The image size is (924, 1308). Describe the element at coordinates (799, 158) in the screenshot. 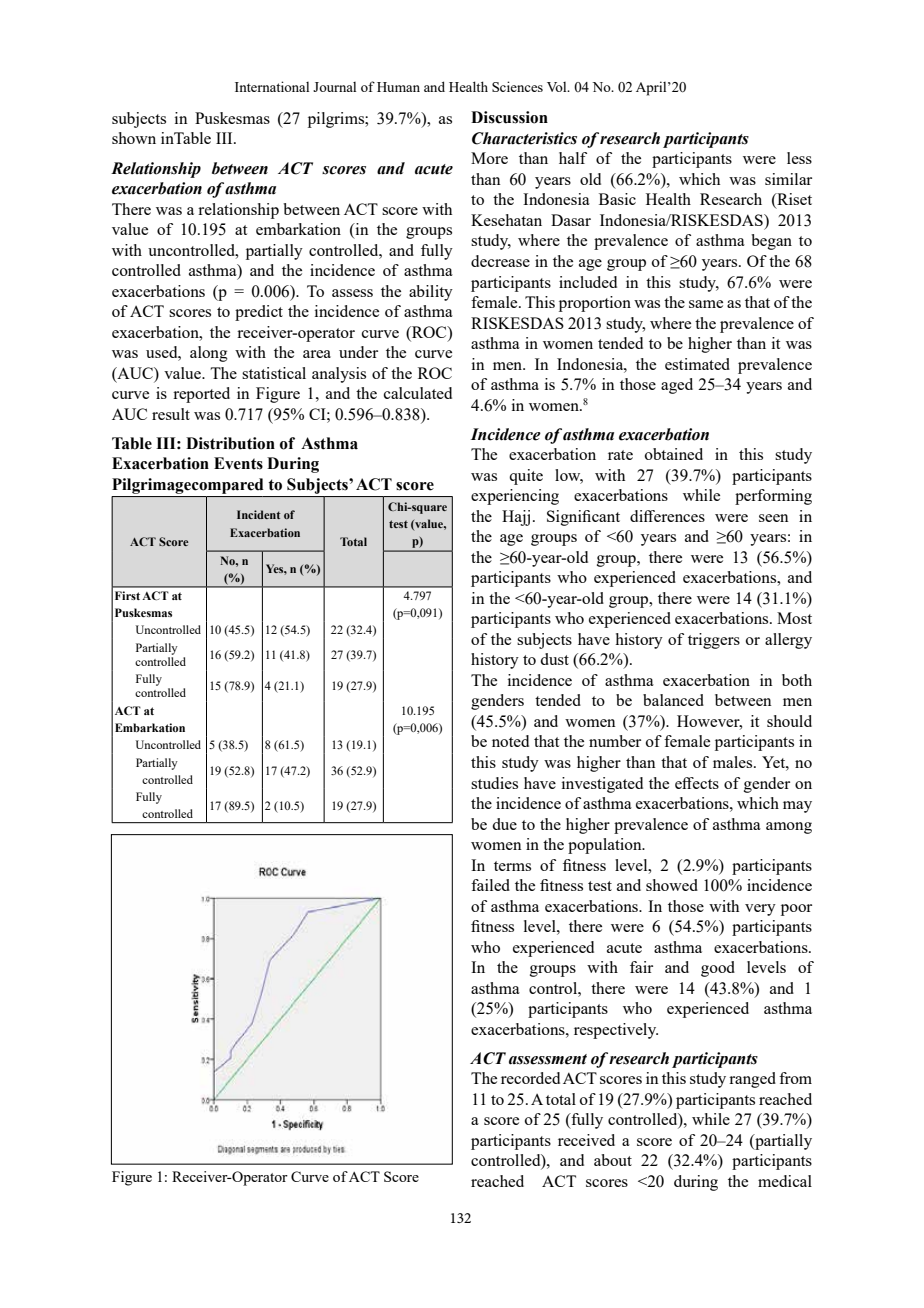

I see `less` at that location.
